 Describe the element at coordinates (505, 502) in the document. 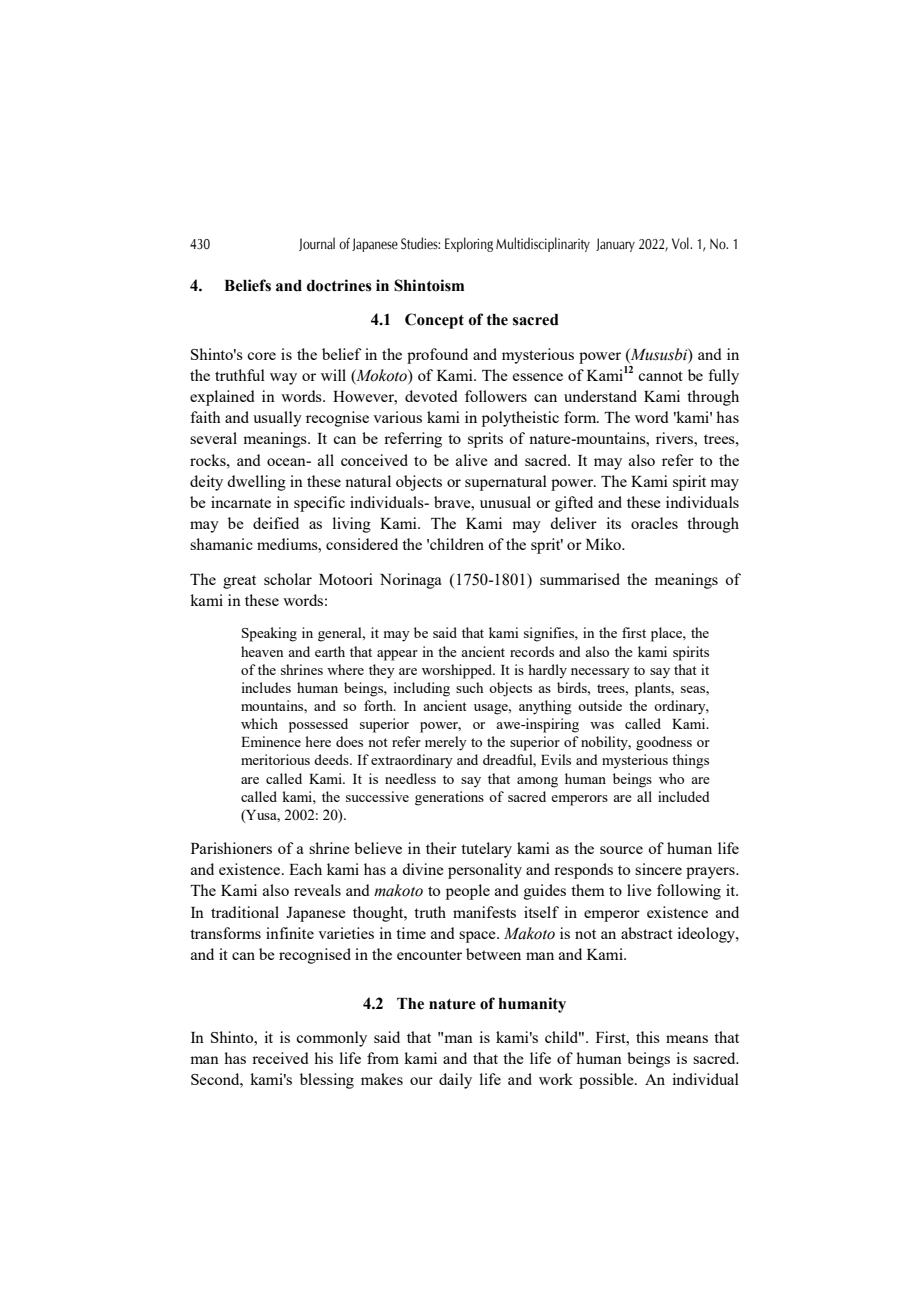

I see `unusual` at that location.
